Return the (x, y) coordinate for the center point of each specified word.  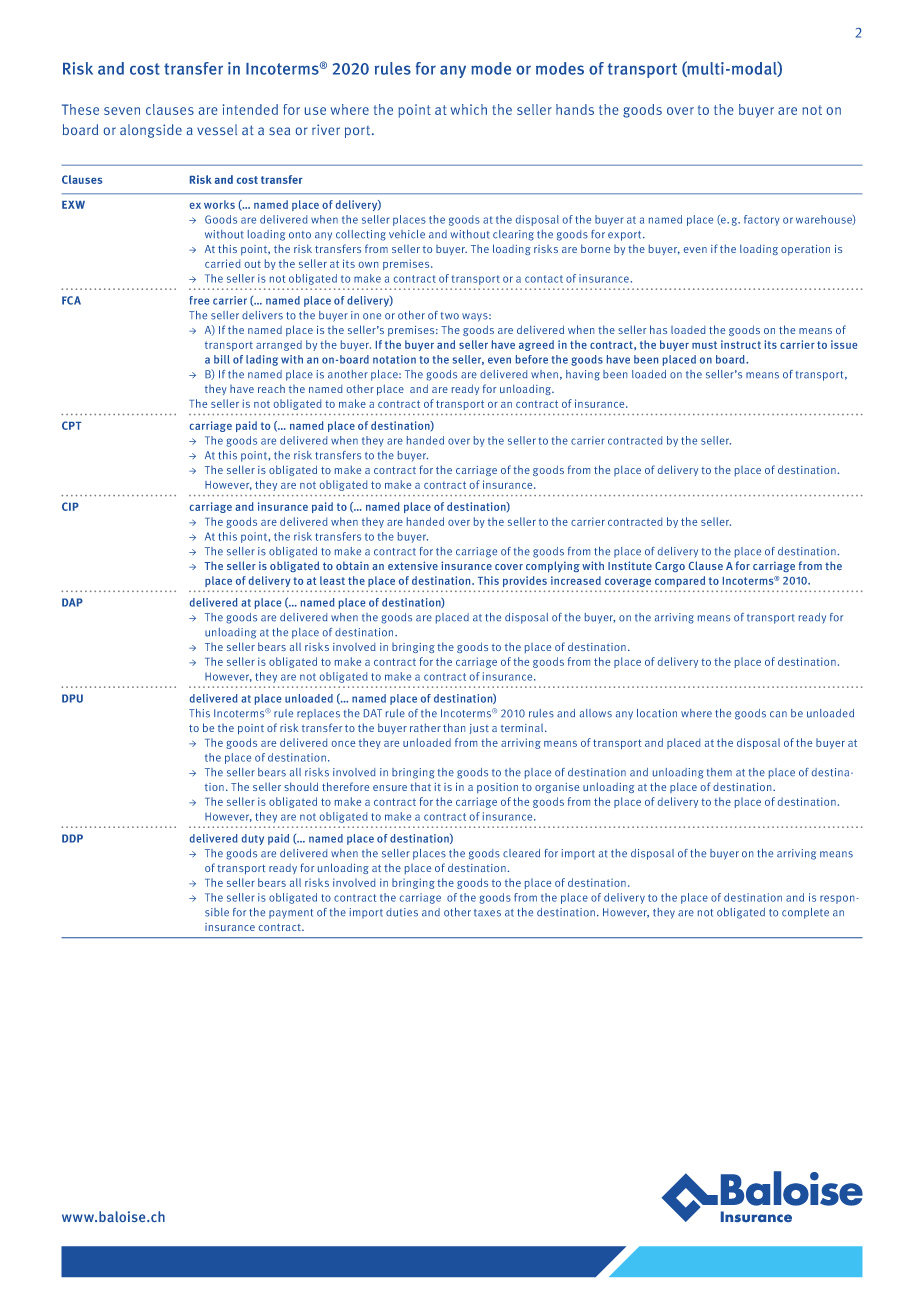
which (469, 109)
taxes (487, 913)
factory (762, 220)
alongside (151, 131)
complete (805, 913)
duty (253, 839)
